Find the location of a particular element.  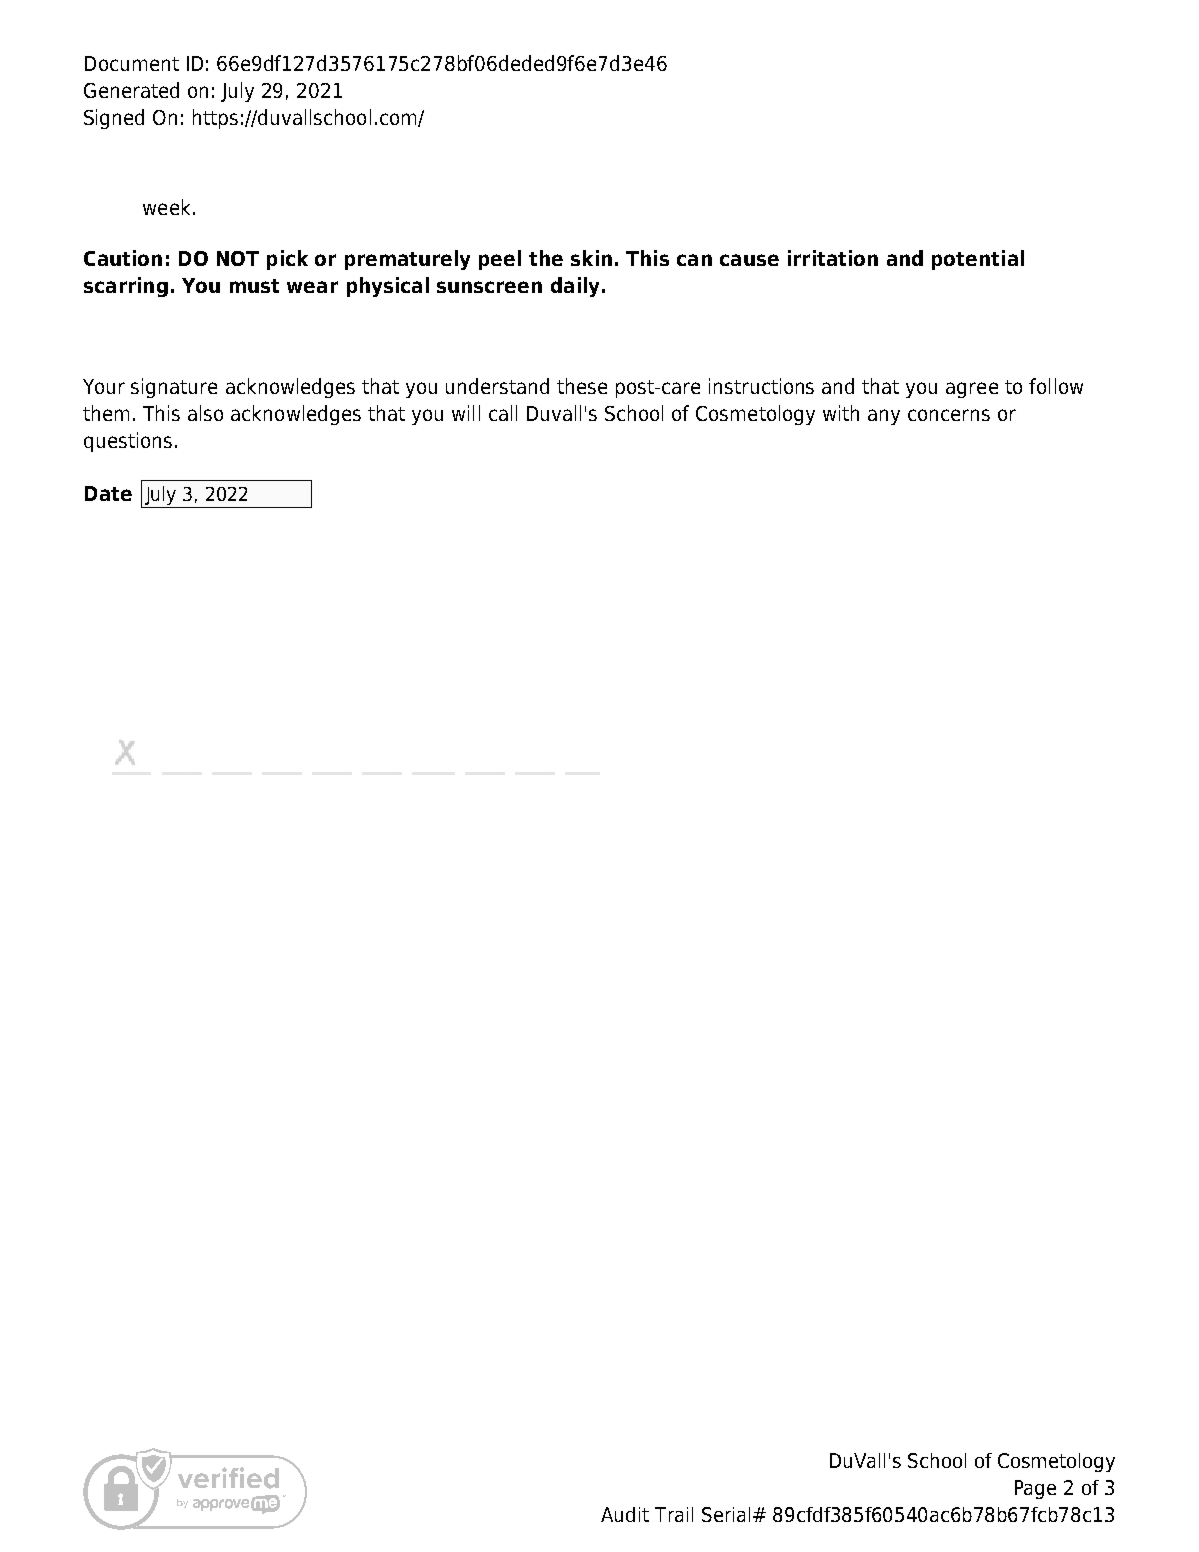

potential is located at coordinates (978, 260).
